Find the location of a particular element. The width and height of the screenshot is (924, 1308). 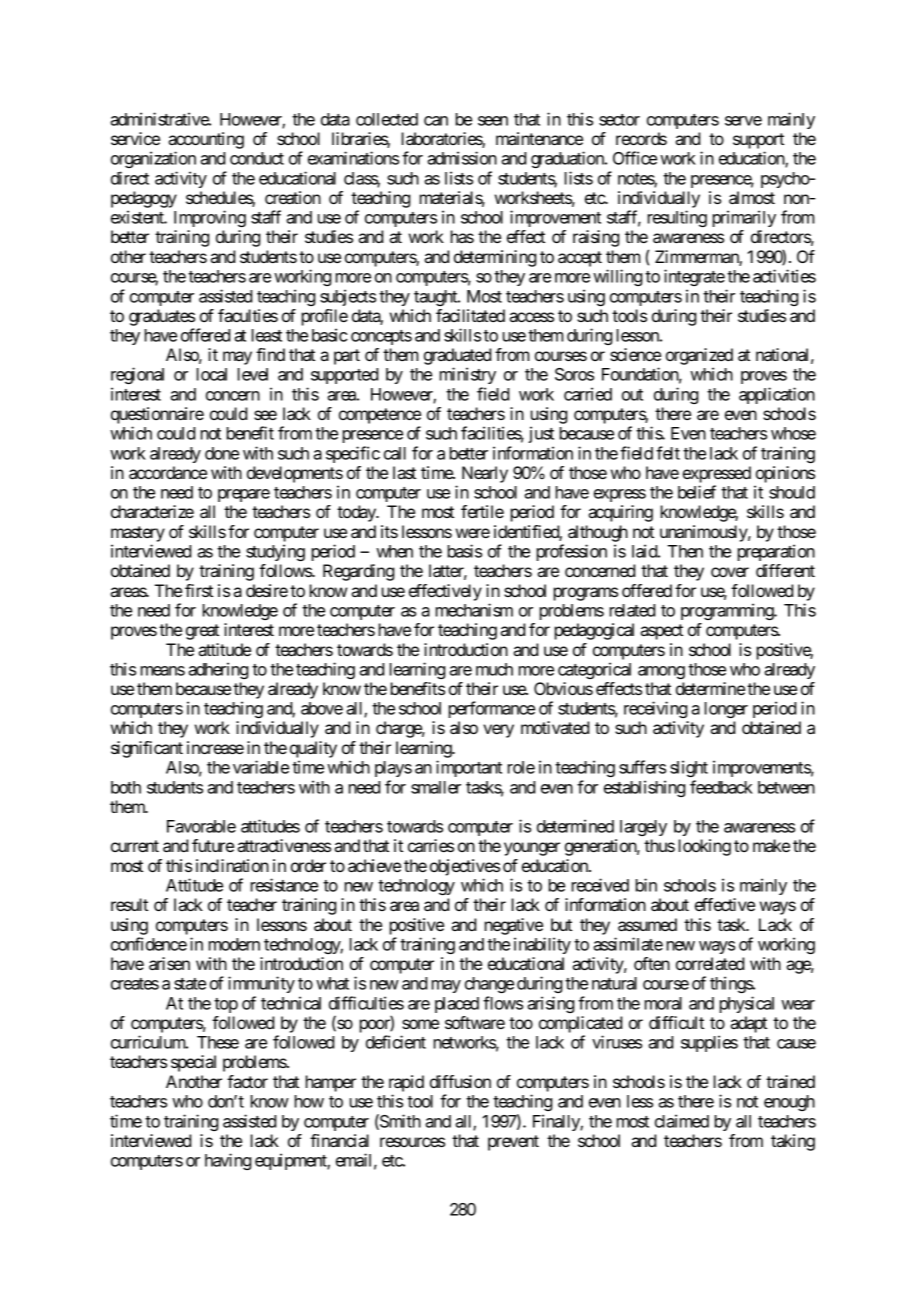

Favorable is located at coordinates (201, 826).
